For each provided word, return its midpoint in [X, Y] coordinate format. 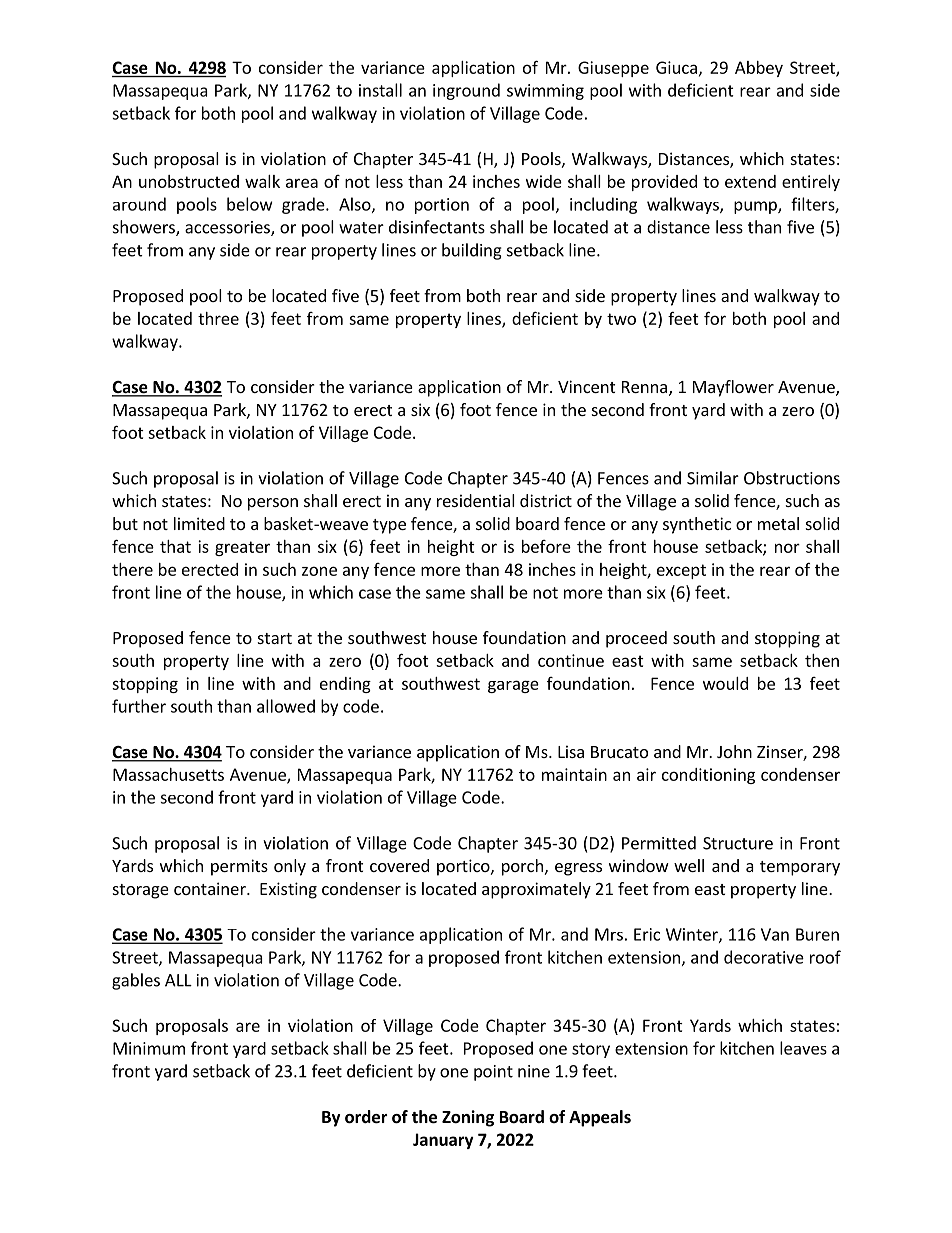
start [275, 638]
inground [466, 91]
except [681, 571]
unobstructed [189, 181]
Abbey [759, 69]
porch [522, 867]
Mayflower [733, 388]
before [546, 546]
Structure [738, 843]
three [218, 318]
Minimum [149, 1048]
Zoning [468, 1118]
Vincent [586, 386]
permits [239, 867]
